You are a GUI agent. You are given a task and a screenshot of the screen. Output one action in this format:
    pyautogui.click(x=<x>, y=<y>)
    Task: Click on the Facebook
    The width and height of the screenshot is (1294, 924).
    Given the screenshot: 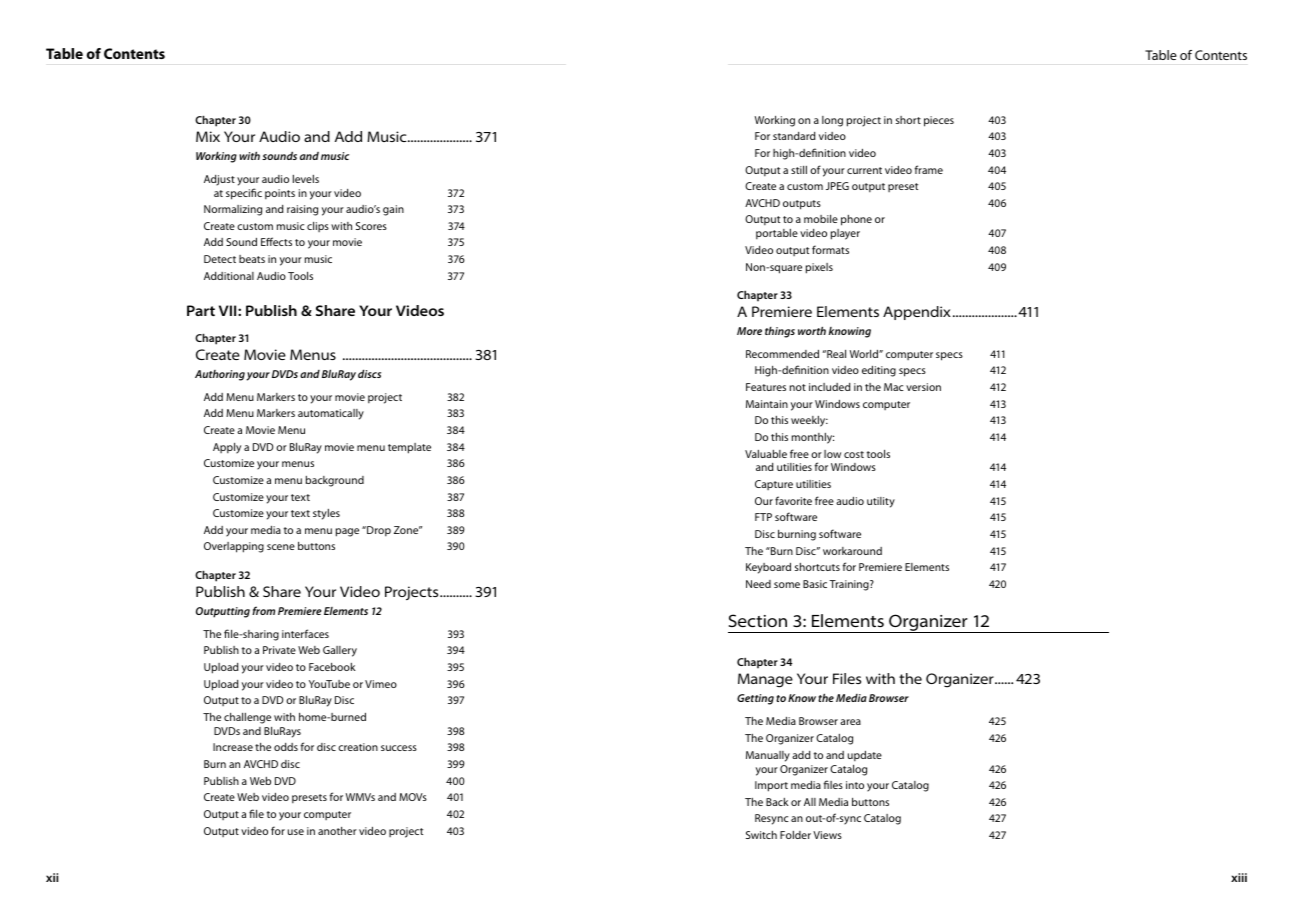 What is the action you would take?
    pyautogui.click(x=332, y=667)
